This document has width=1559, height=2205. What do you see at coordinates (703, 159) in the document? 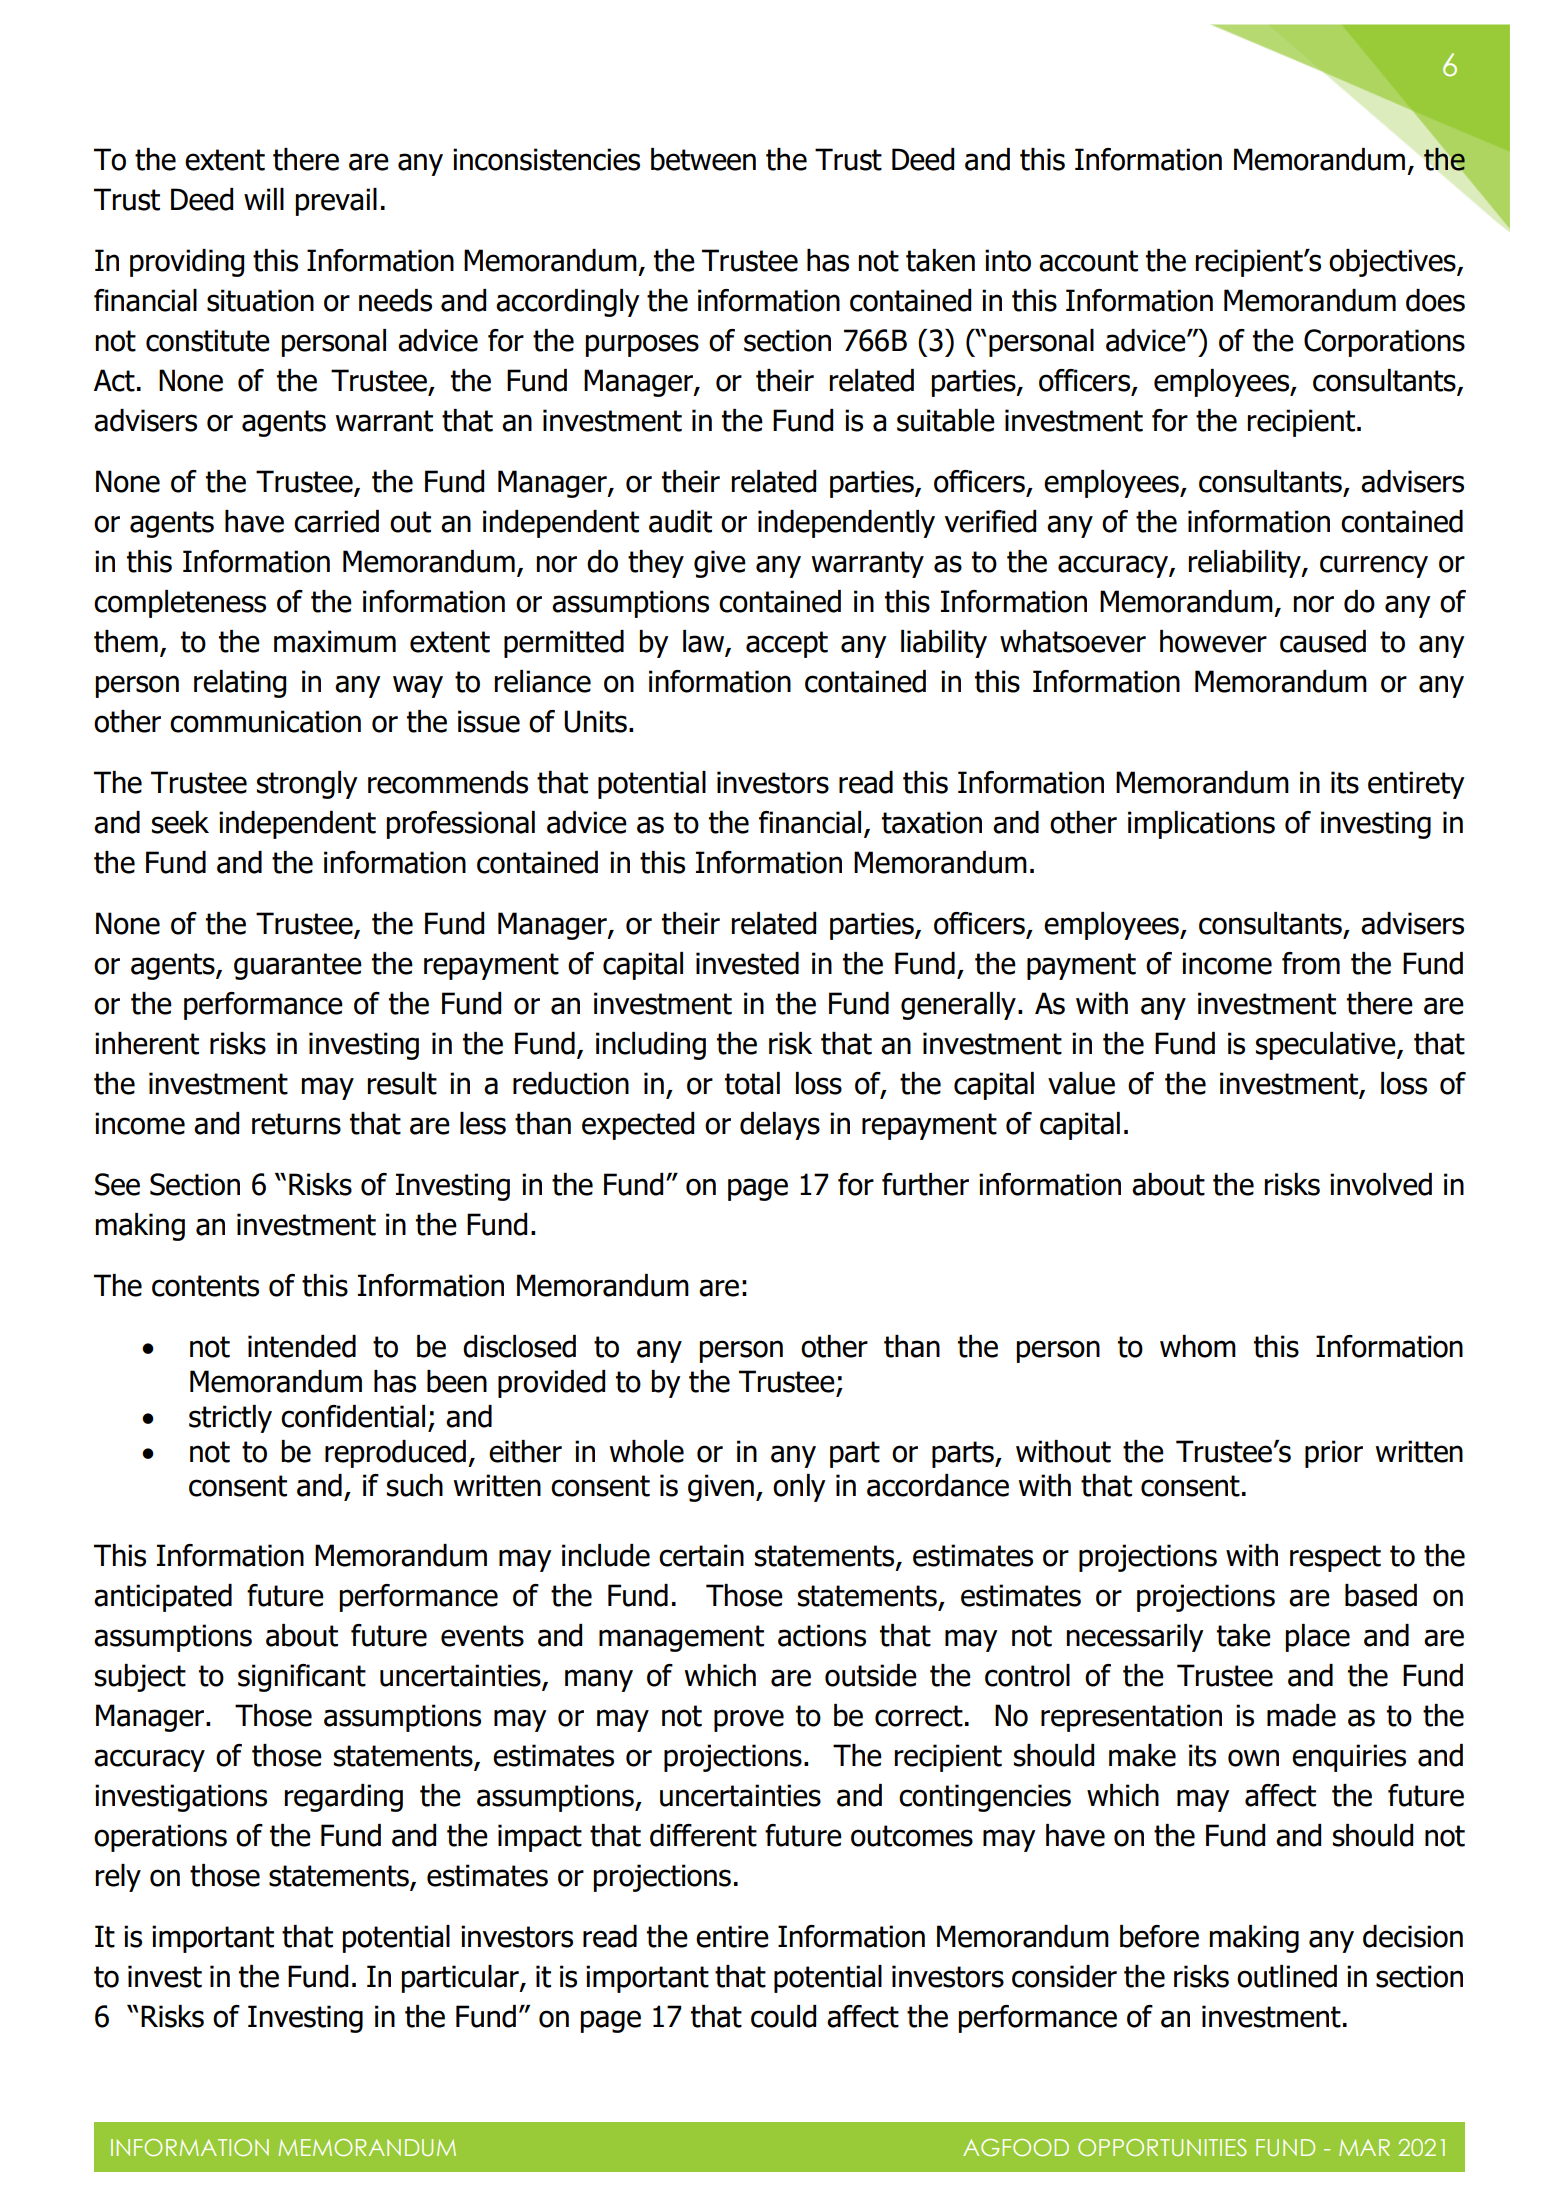
I see `between` at bounding box center [703, 159].
